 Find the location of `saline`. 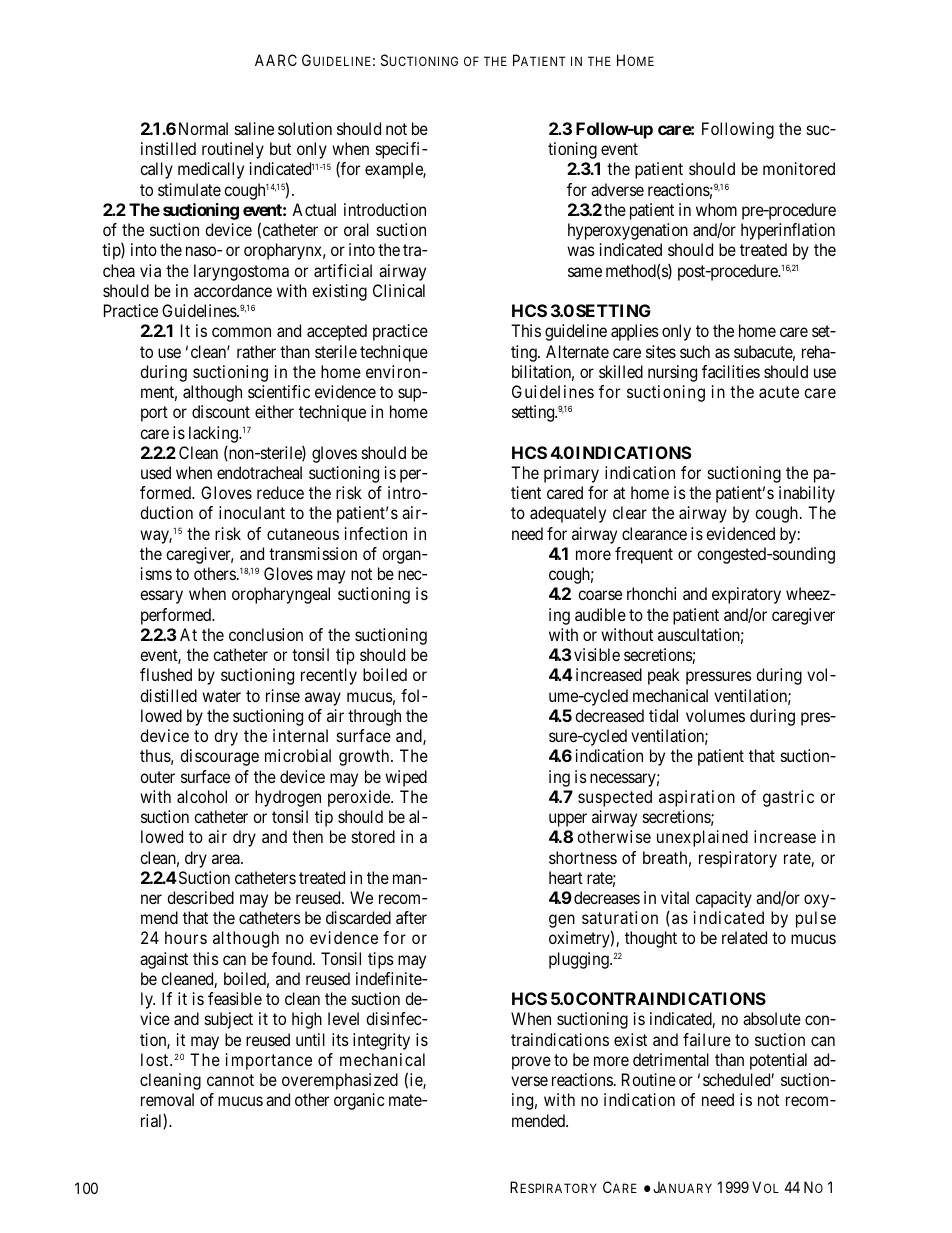

saline is located at coordinates (254, 128).
